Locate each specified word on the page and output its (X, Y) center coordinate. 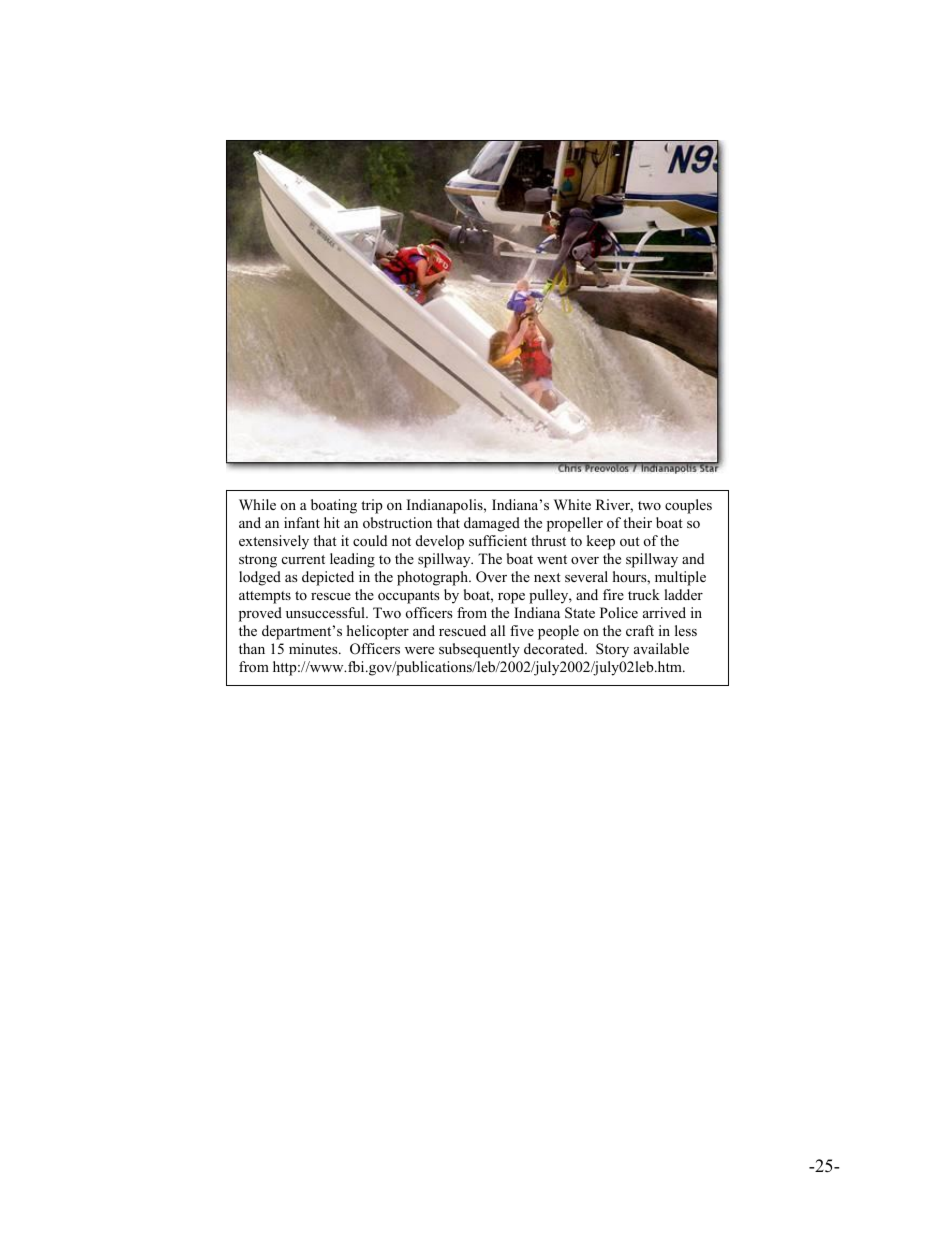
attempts (265, 597)
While (257, 504)
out (630, 541)
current (303, 559)
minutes (314, 648)
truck (644, 594)
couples (688, 506)
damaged (492, 524)
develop (440, 542)
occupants (409, 597)
